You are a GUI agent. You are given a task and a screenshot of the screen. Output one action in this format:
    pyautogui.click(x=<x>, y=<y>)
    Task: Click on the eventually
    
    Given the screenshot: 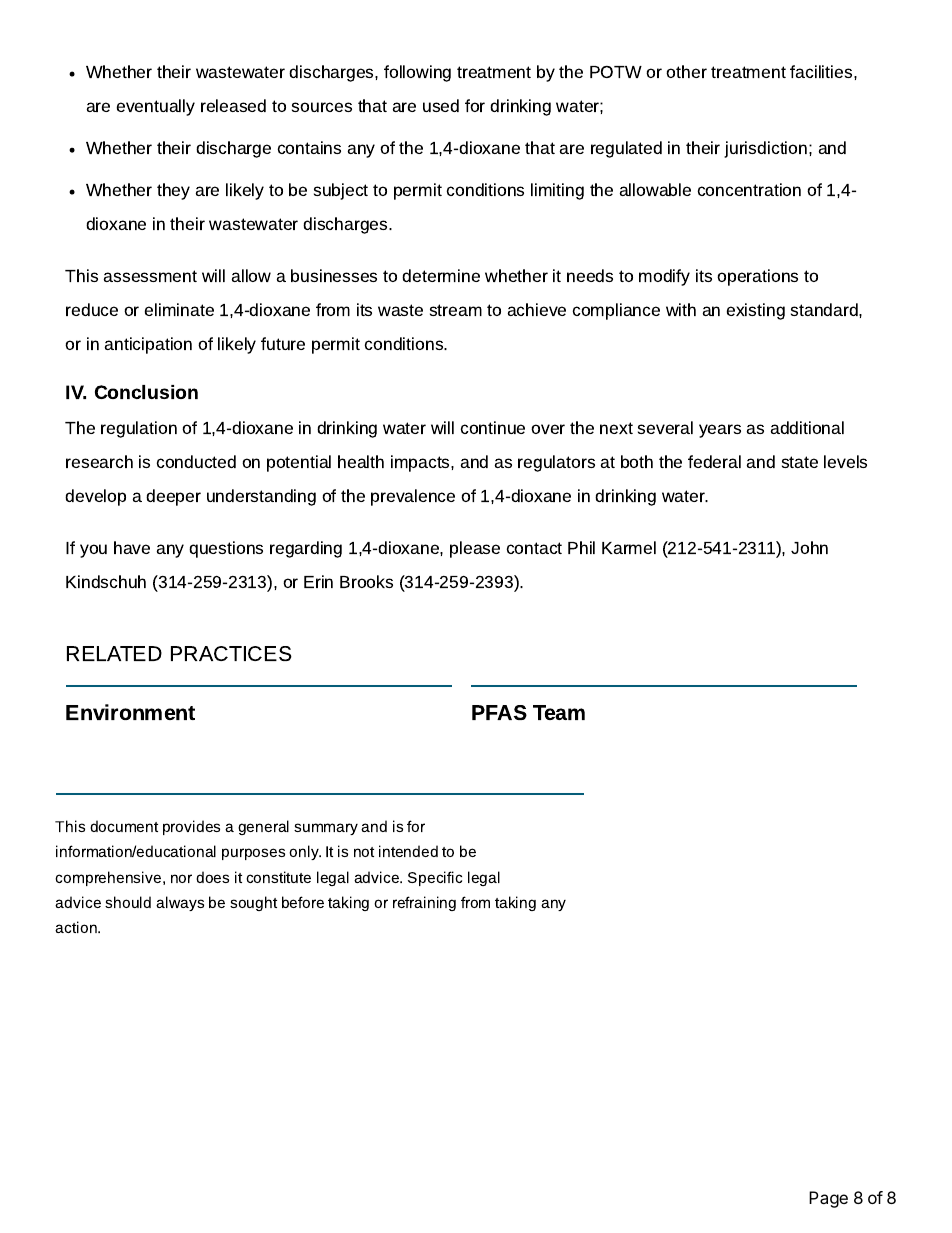 What is the action you would take?
    pyautogui.click(x=156, y=107)
